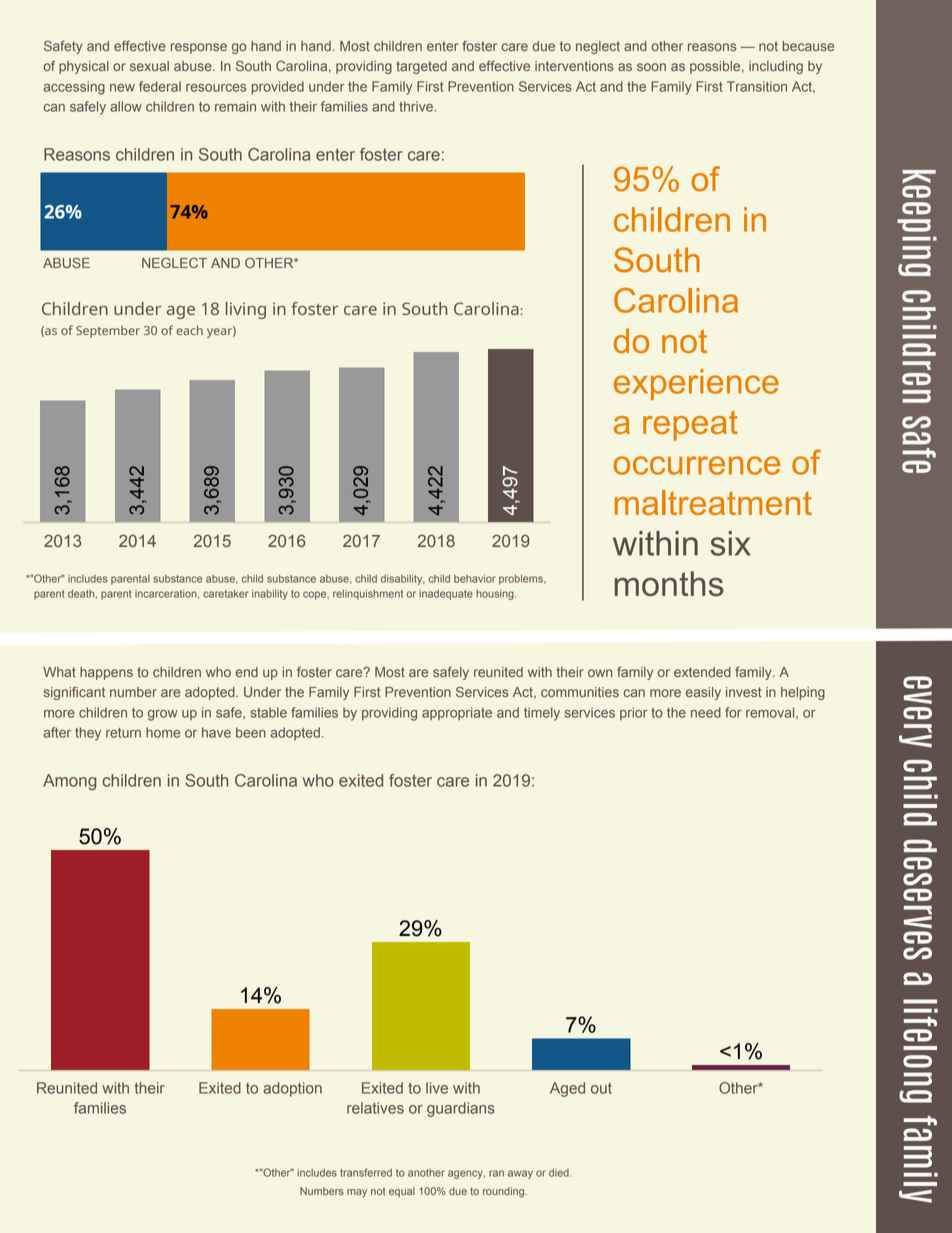 The height and width of the image is (1233, 952). Describe the element at coordinates (106, 673) in the image. I see `happens` at that location.
